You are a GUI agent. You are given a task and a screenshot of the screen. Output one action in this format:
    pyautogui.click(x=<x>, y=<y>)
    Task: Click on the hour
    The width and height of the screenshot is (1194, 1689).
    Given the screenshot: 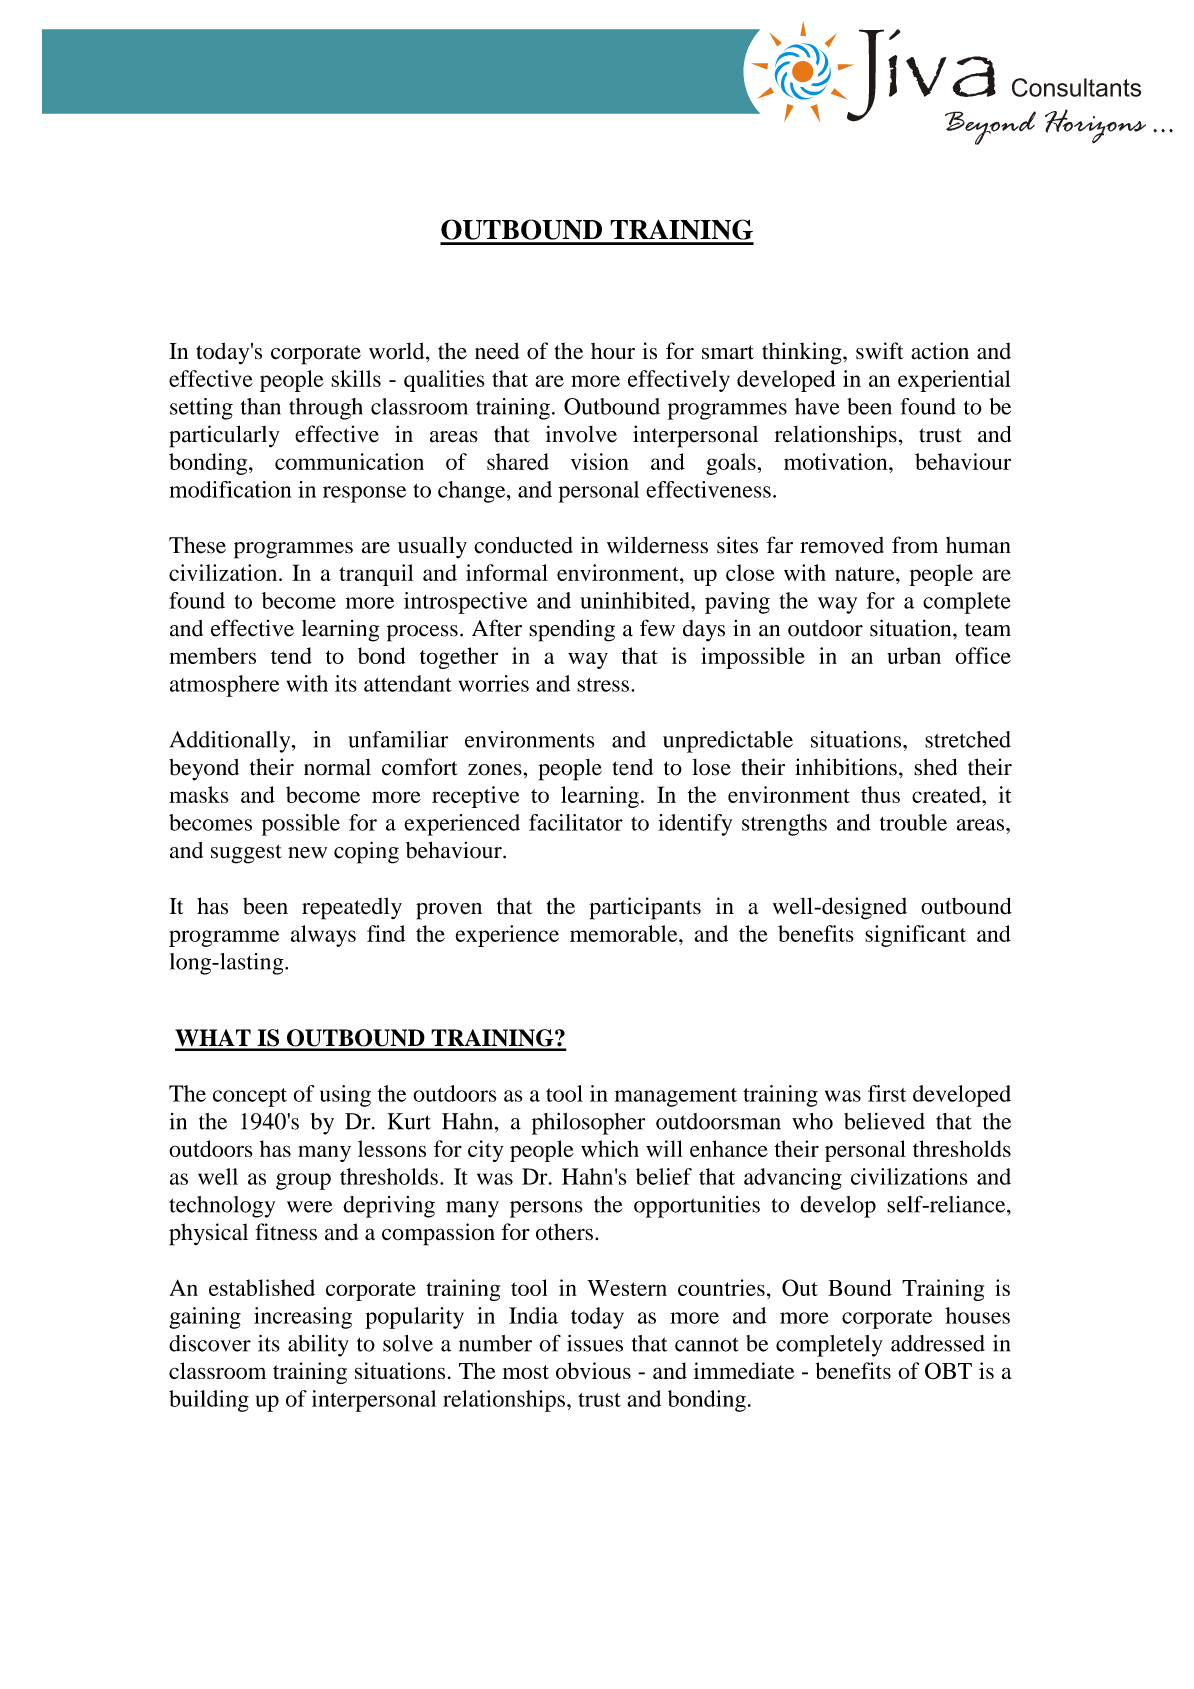 What is the action you would take?
    pyautogui.click(x=613, y=351)
